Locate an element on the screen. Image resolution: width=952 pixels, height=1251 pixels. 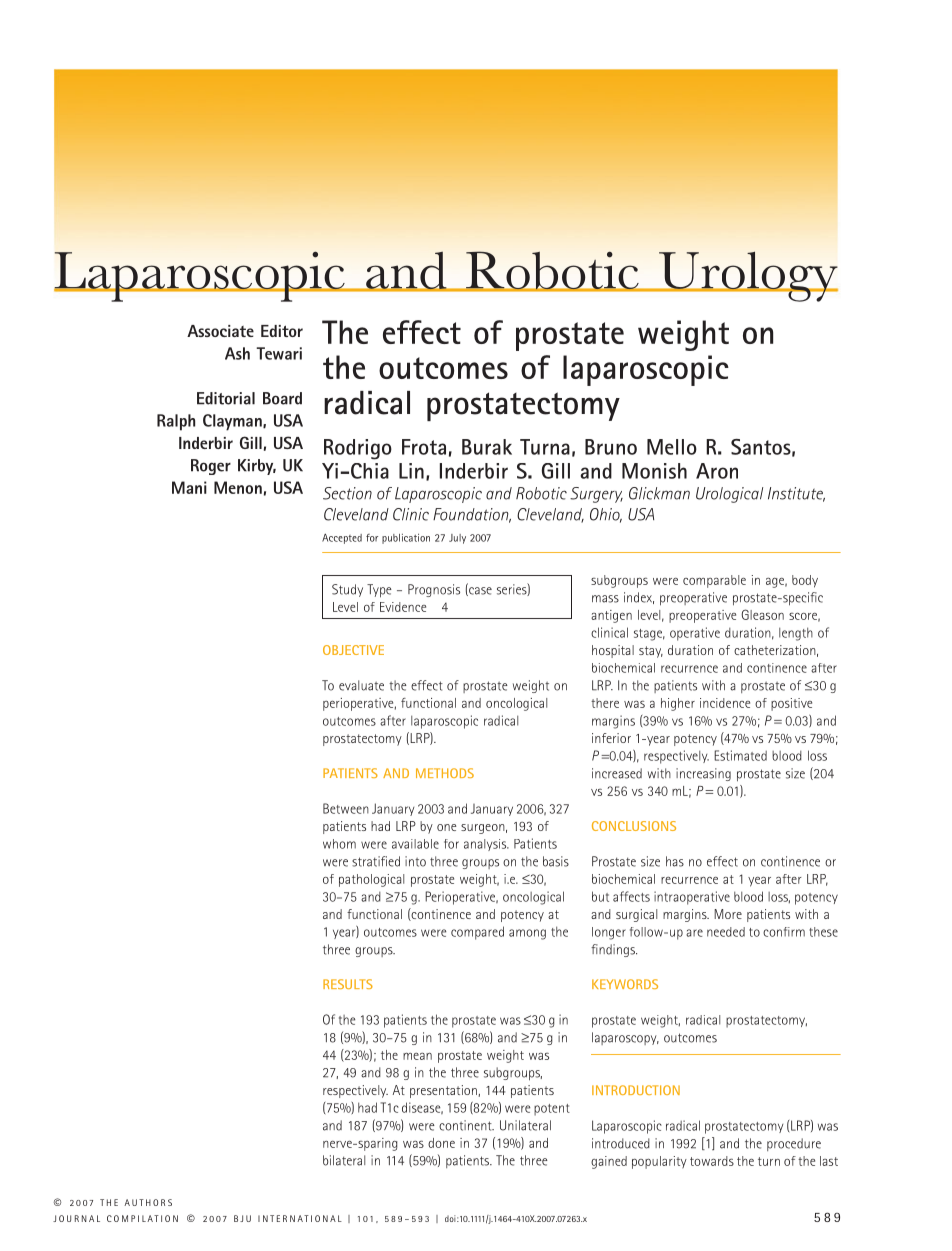
towards is located at coordinates (712, 1161).
